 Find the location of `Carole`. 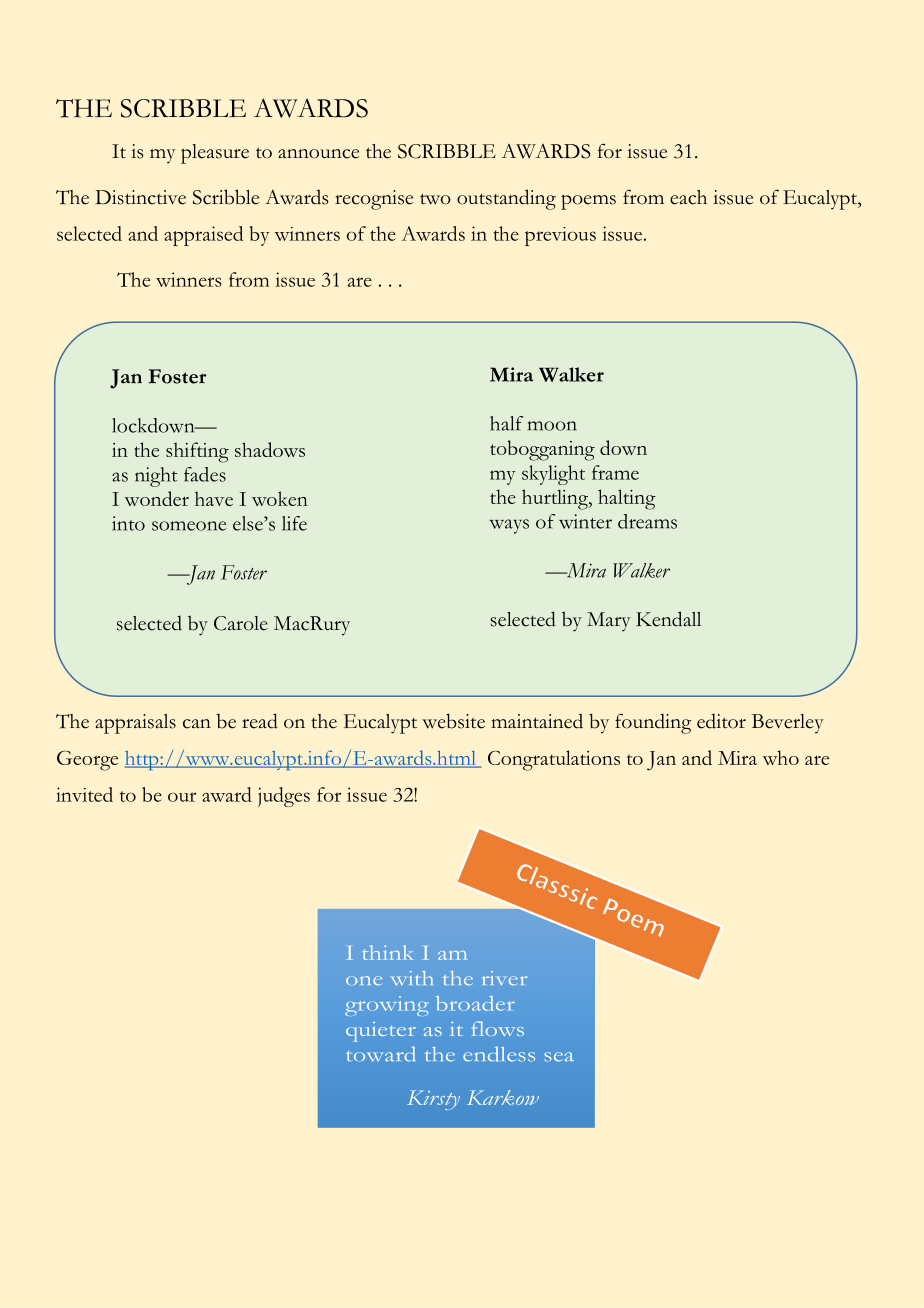

Carole is located at coordinates (241, 623).
